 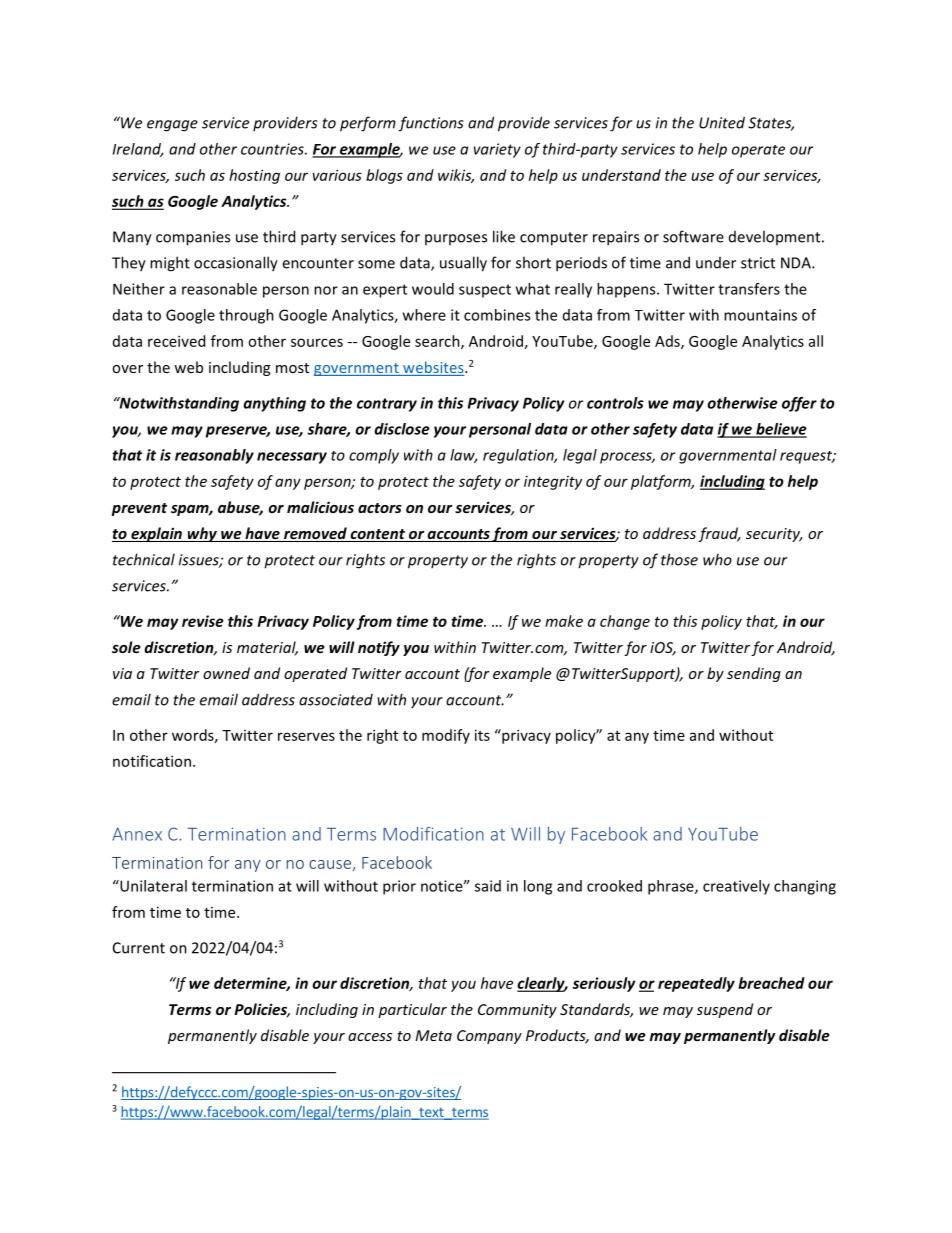 I want to click on revise, so click(x=203, y=621).
